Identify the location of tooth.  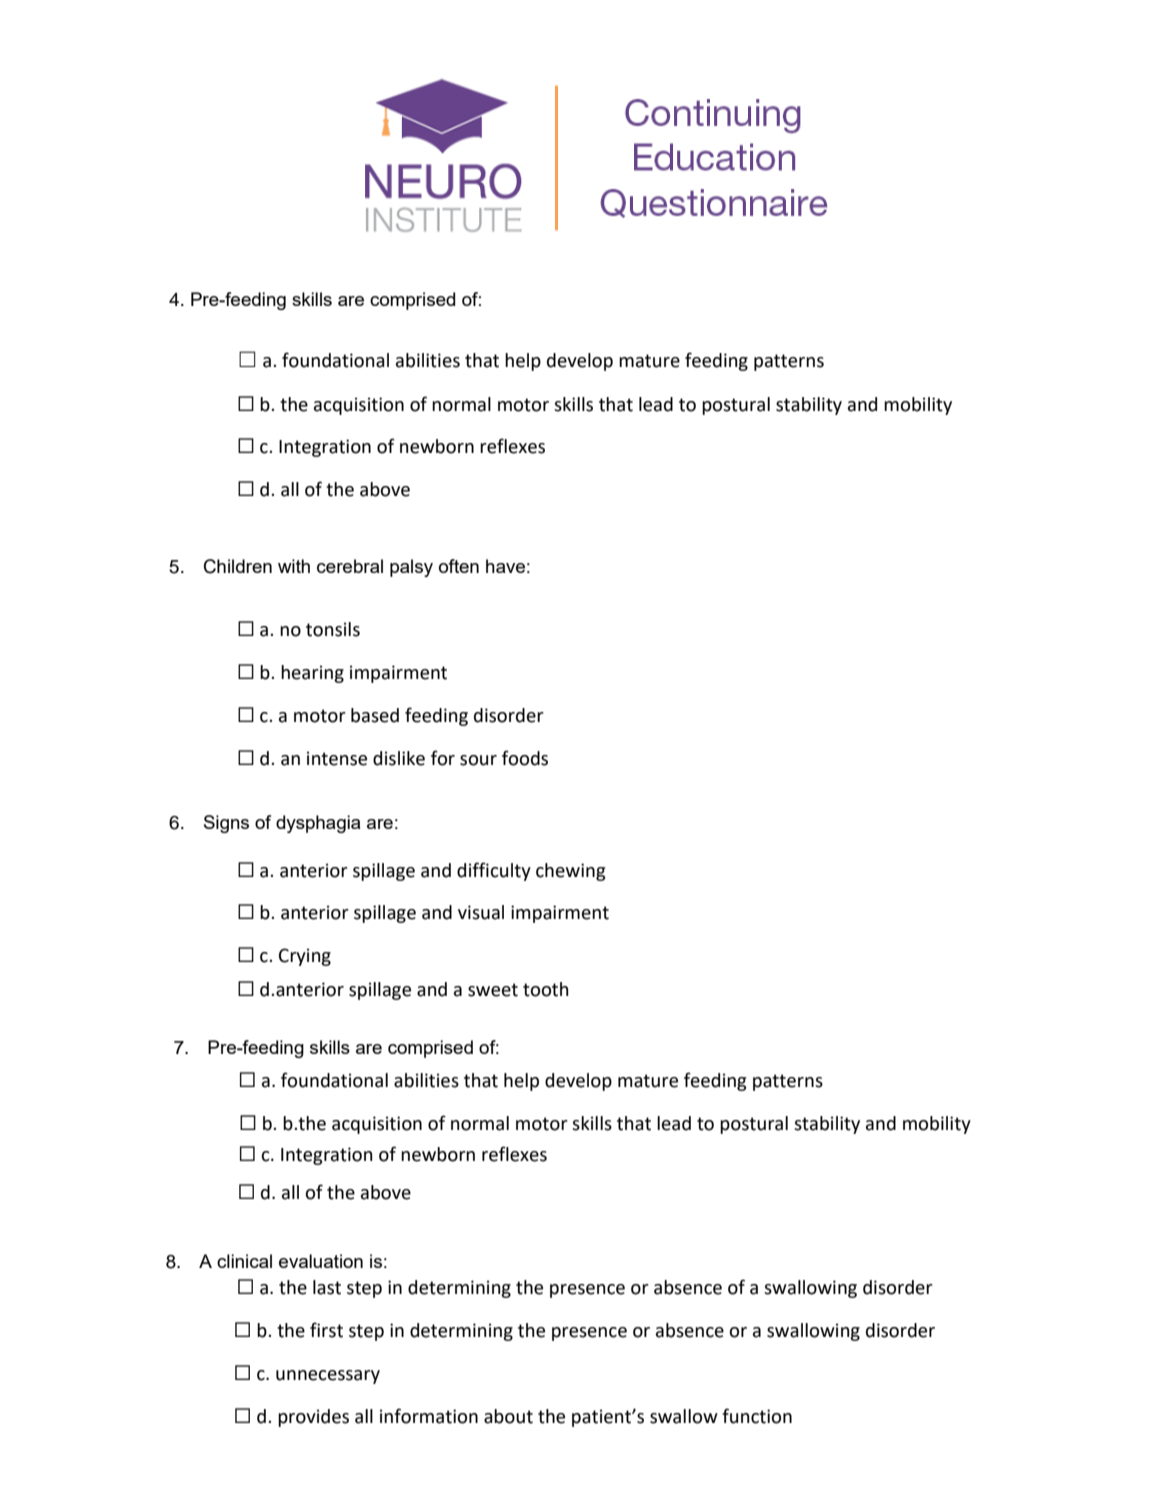
(546, 989).
